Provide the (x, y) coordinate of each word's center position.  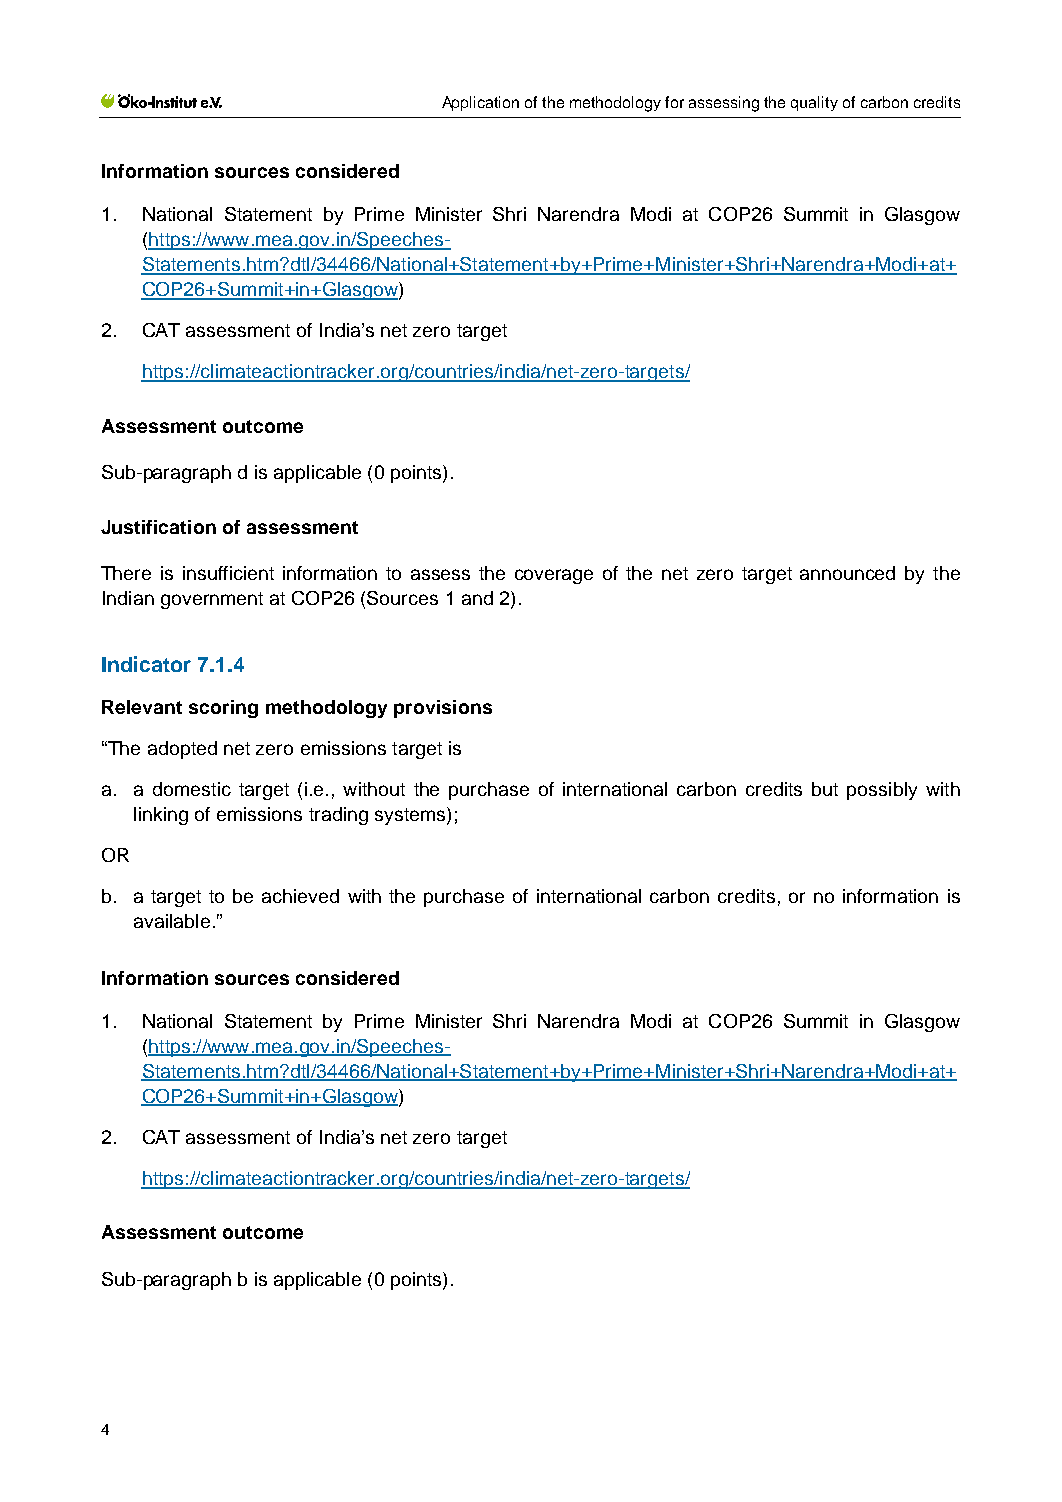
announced (847, 573)
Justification (158, 527)
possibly (882, 791)
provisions (443, 709)
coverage (554, 576)
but (825, 789)
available (172, 921)
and (477, 598)
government (212, 600)
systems (411, 816)
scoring (223, 709)
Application (480, 103)
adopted (182, 750)
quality (814, 103)
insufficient (228, 573)
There (126, 573)
